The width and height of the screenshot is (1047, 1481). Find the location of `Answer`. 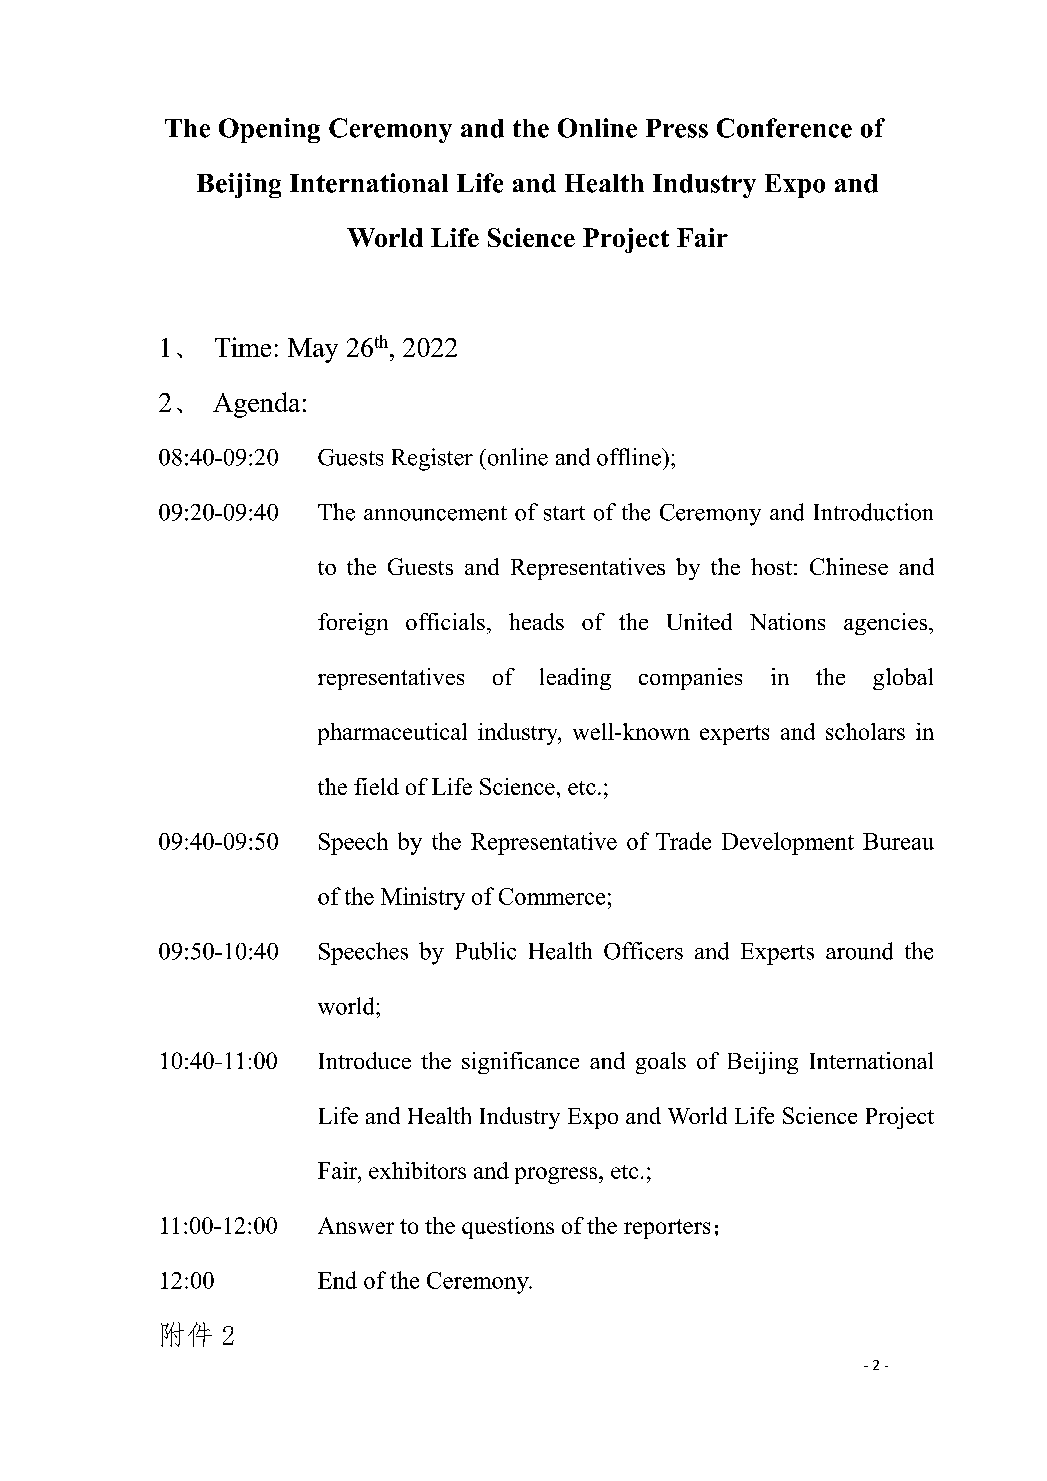

Answer is located at coordinates (356, 1225).
